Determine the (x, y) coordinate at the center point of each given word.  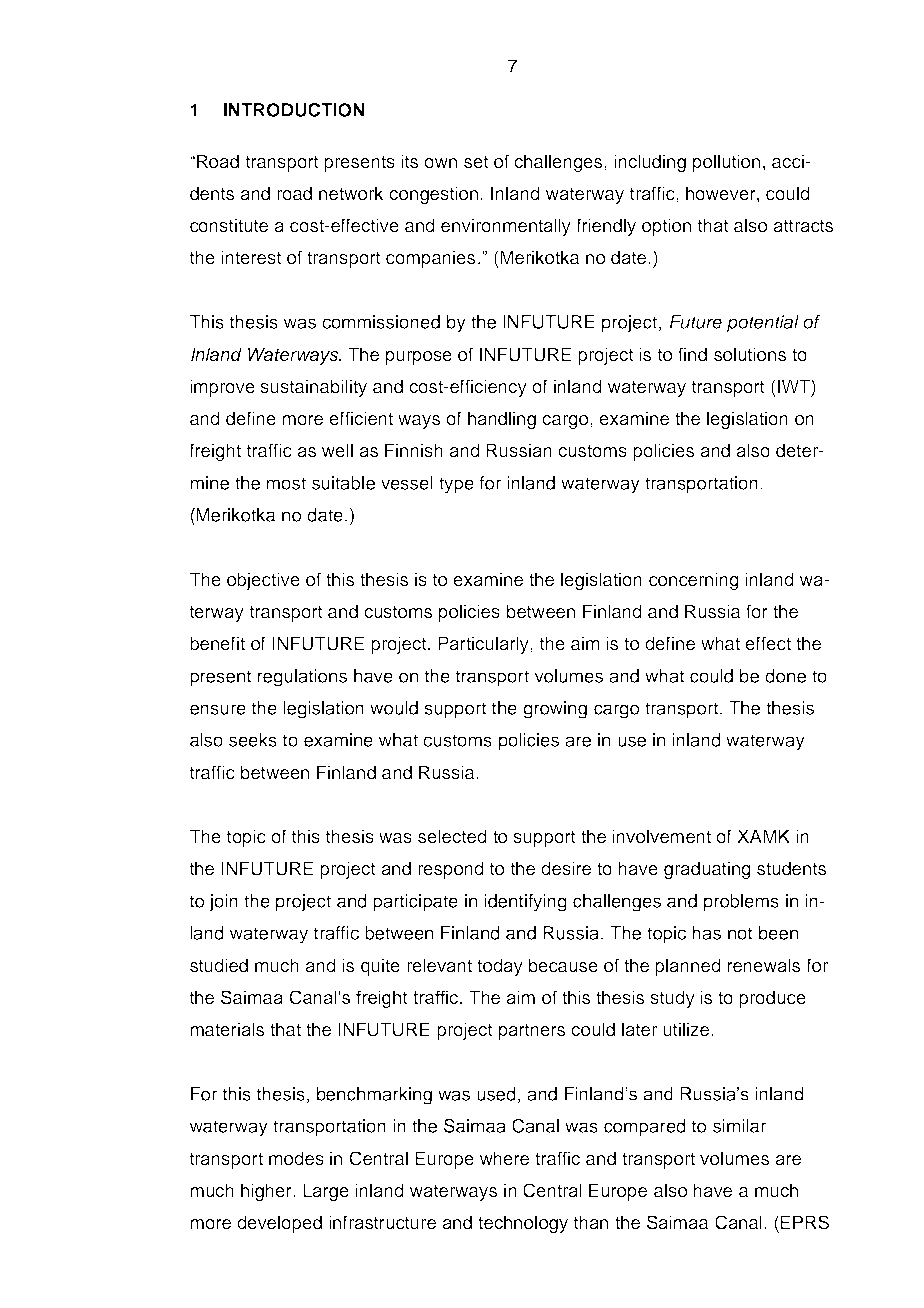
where (504, 1158)
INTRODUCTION (294, 110)
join (223, 903)
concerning (694, 581)
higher (267, 1192)
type (456, 485)
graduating (707, 870)
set (476, 162)
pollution (726, 163)
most (286, 483)
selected (452, 836)
